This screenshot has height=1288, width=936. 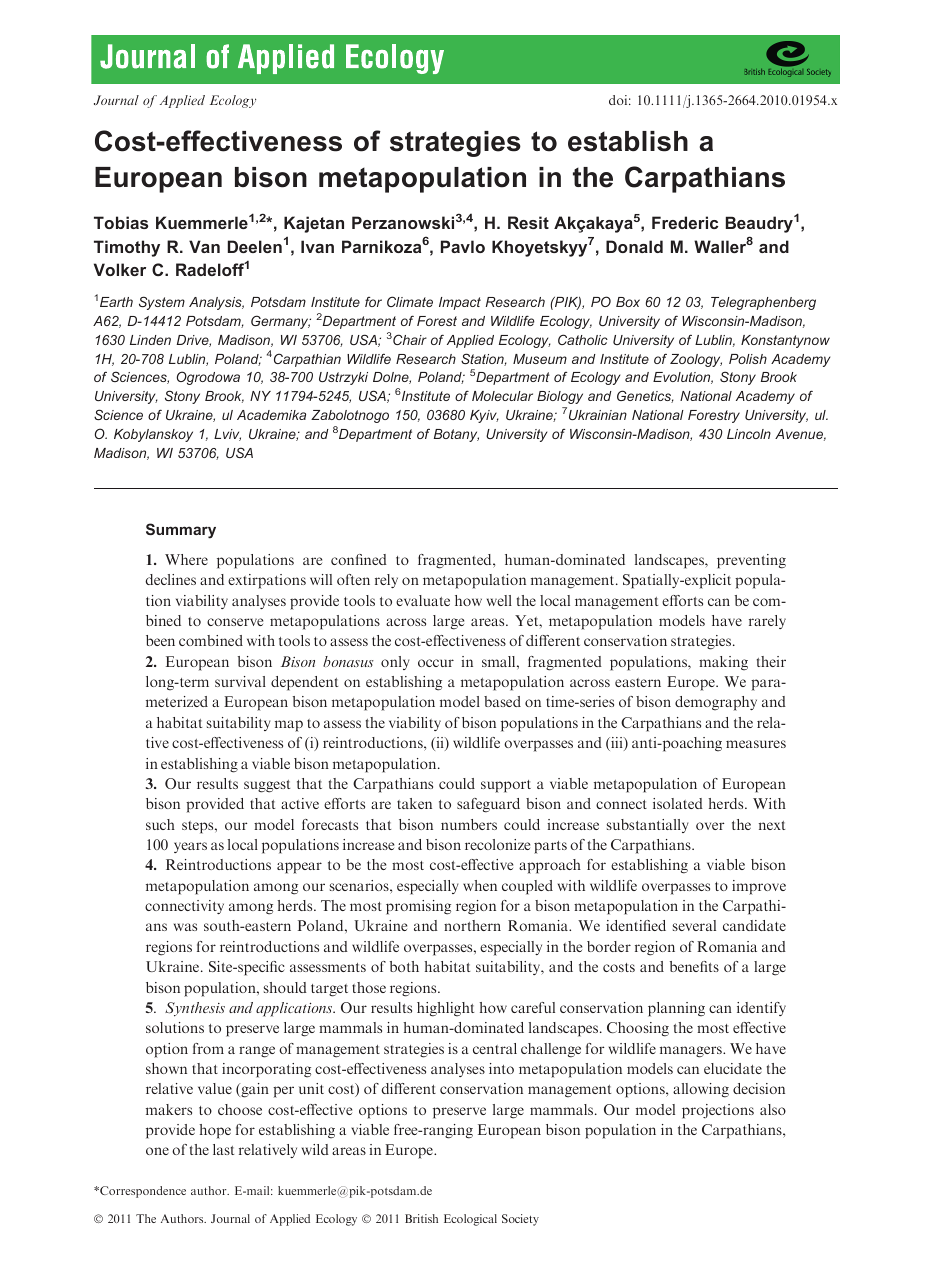 I want to click on preventing, so click(x=751, y=561).
